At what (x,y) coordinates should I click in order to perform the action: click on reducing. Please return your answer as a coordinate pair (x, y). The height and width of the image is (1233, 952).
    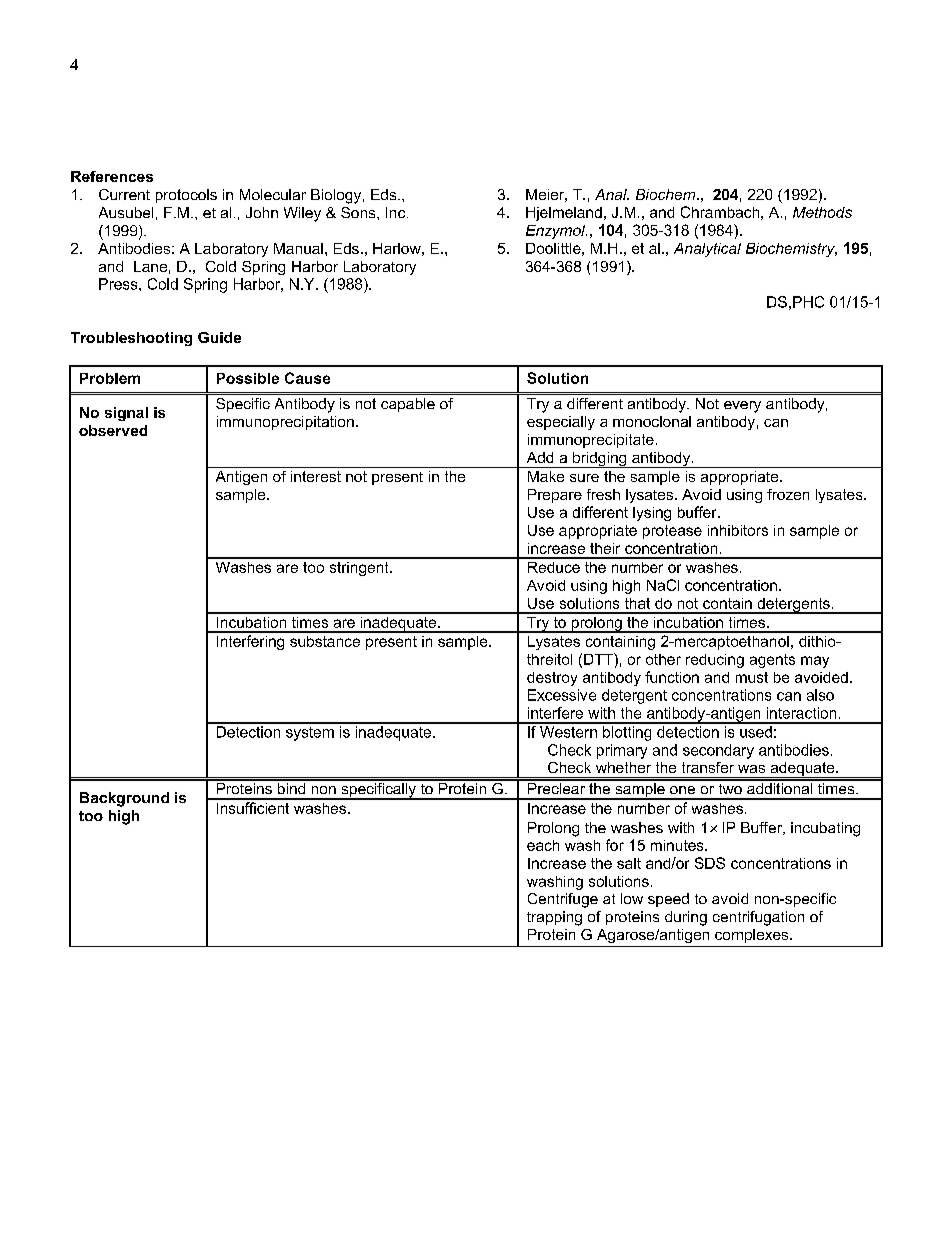
    Looking at the image, I should click on (715, 661).
